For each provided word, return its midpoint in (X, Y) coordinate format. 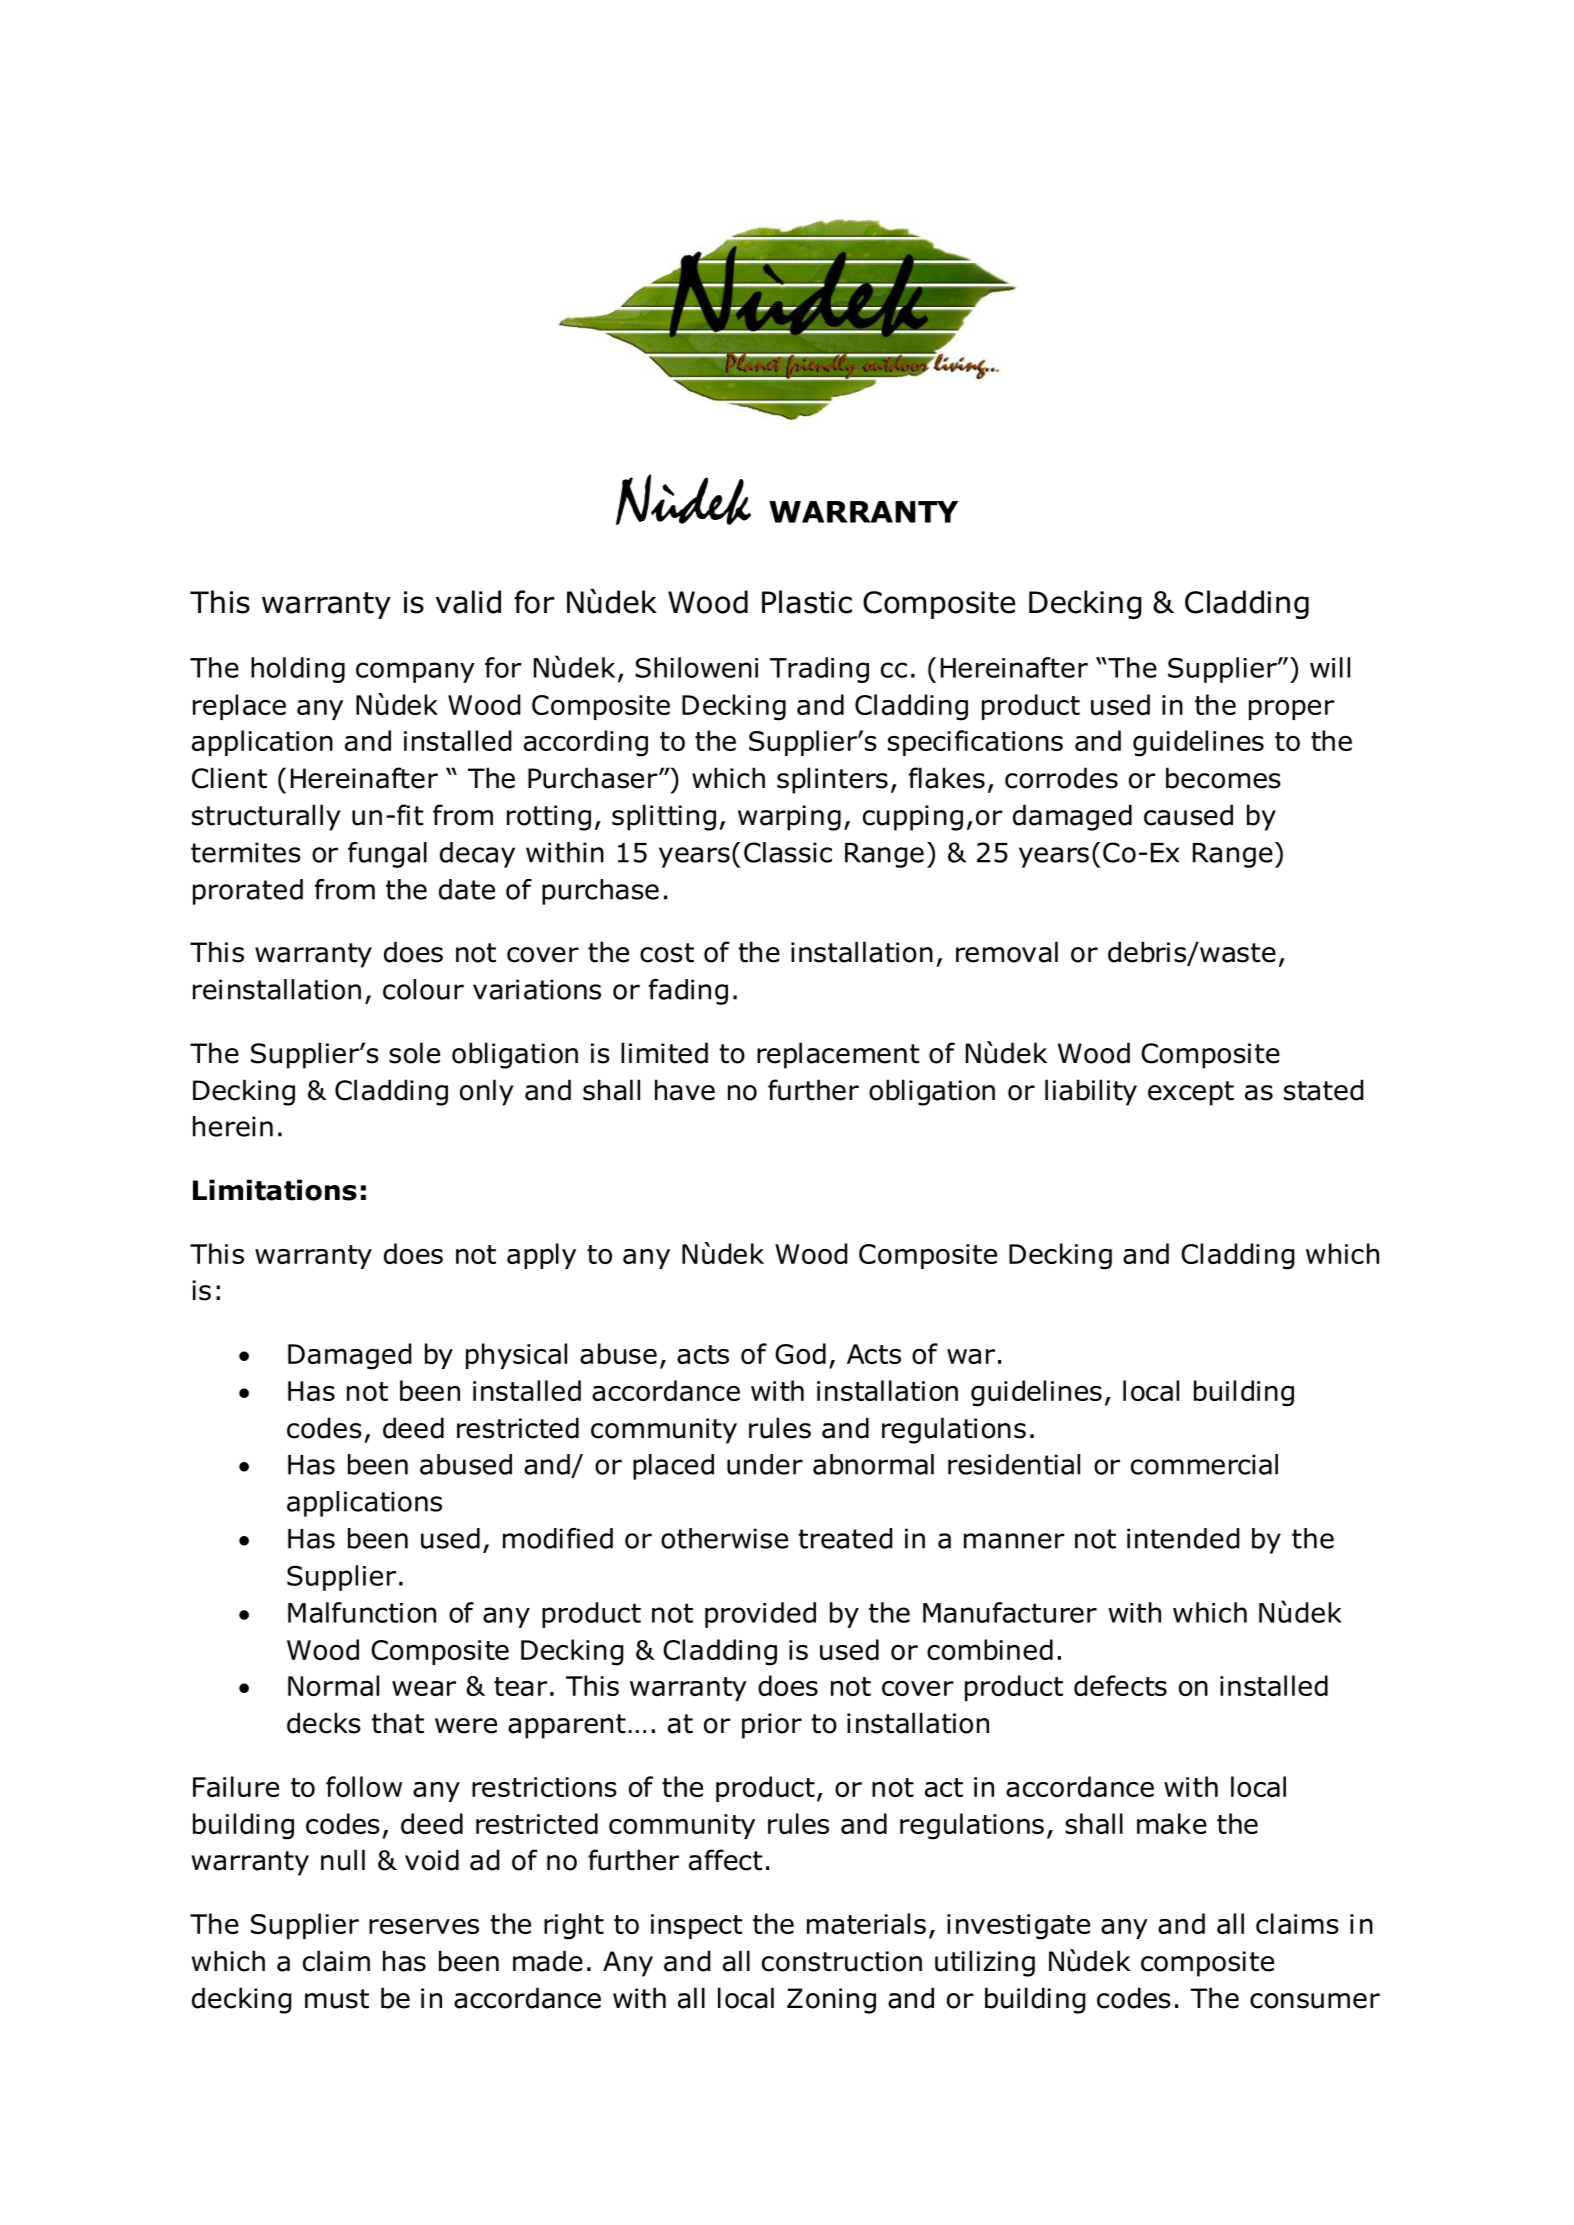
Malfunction (362, 1612)
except (1191, 1093)
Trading (819, 670)
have (685, 1090)
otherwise (724, 1538)
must (337, 1999)
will (1330, 667)
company (415, 672)
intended (1183, 1538)
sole (414, 1053)
